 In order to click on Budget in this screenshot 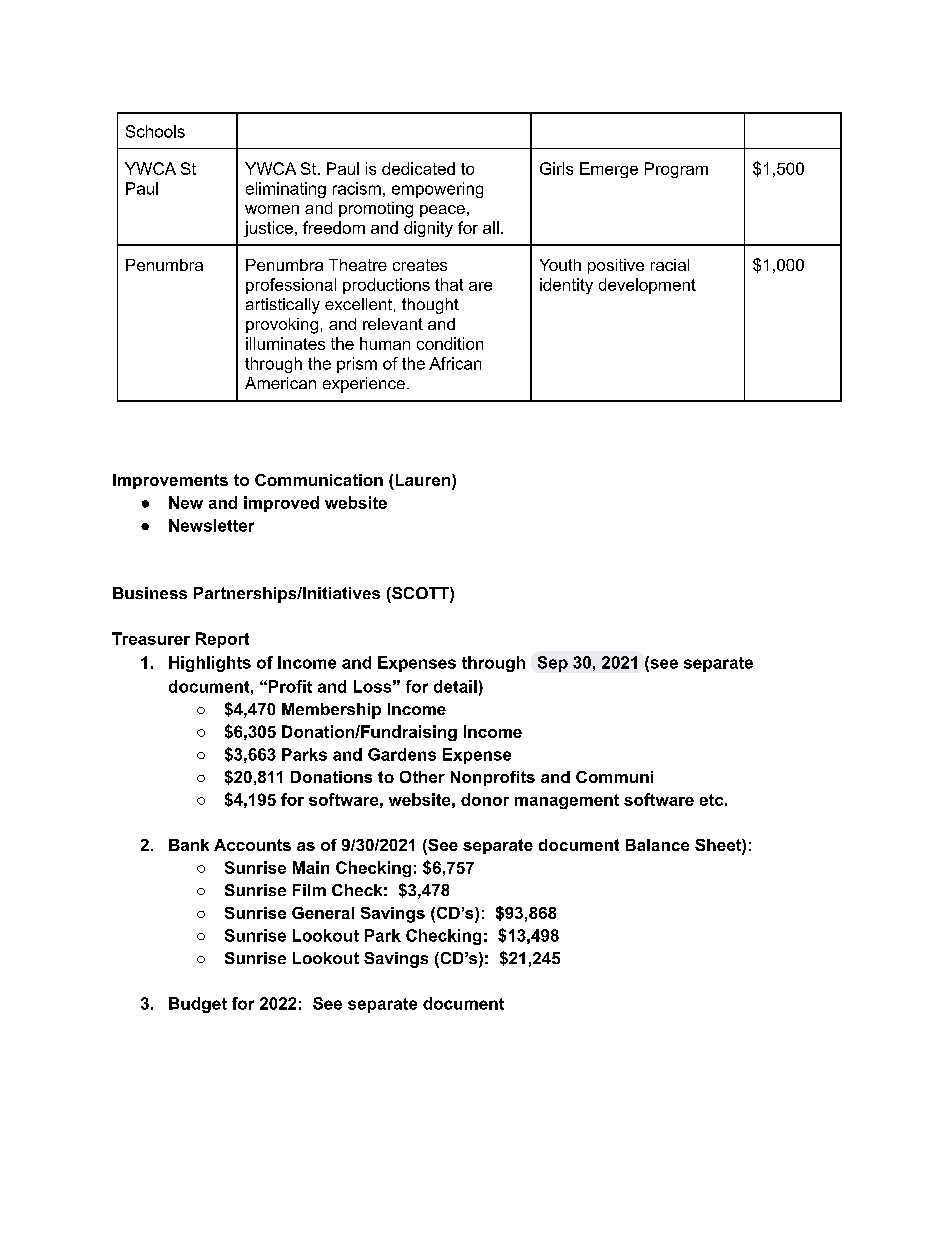, I will do `click(198, 1005)`.
